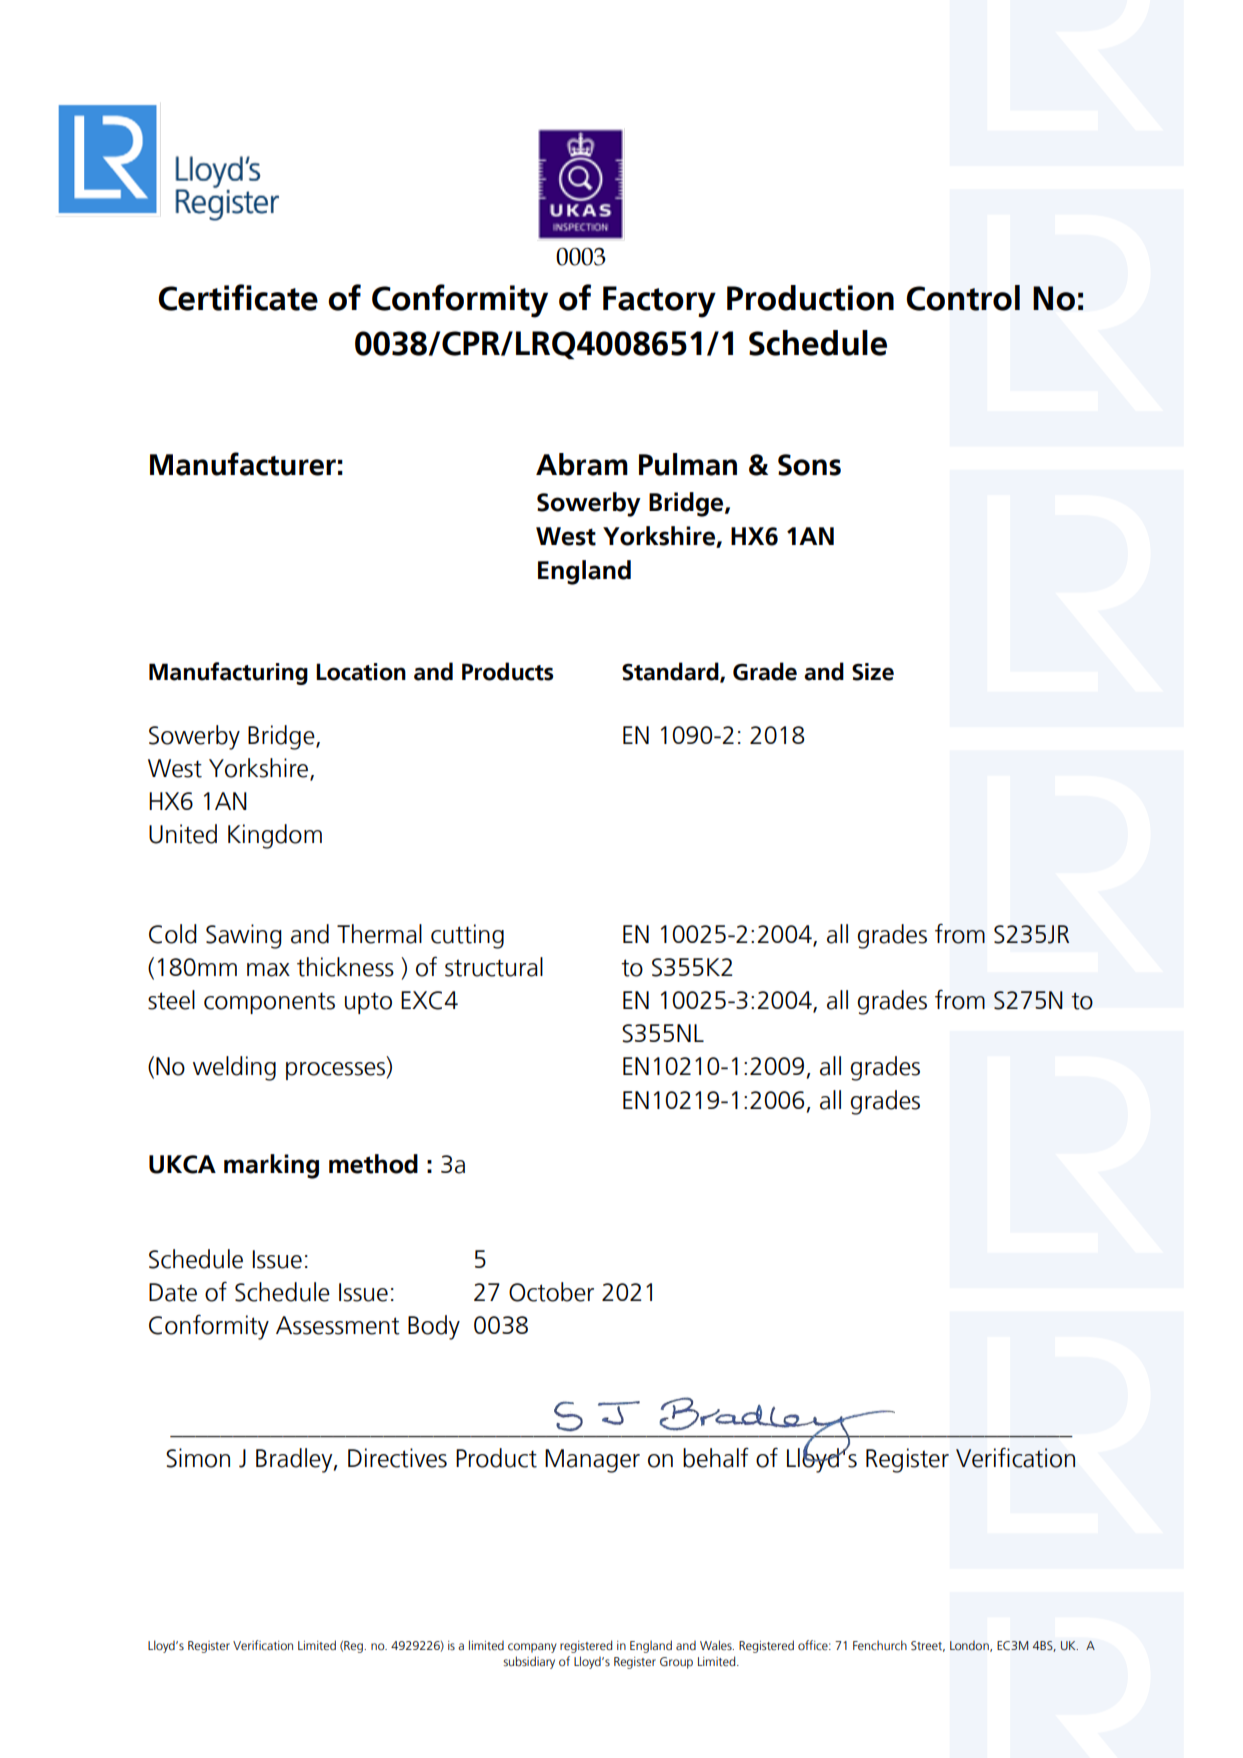  Describe the element at coordinates (659, 302) in the screenshot. I see `Factory` at that location.
